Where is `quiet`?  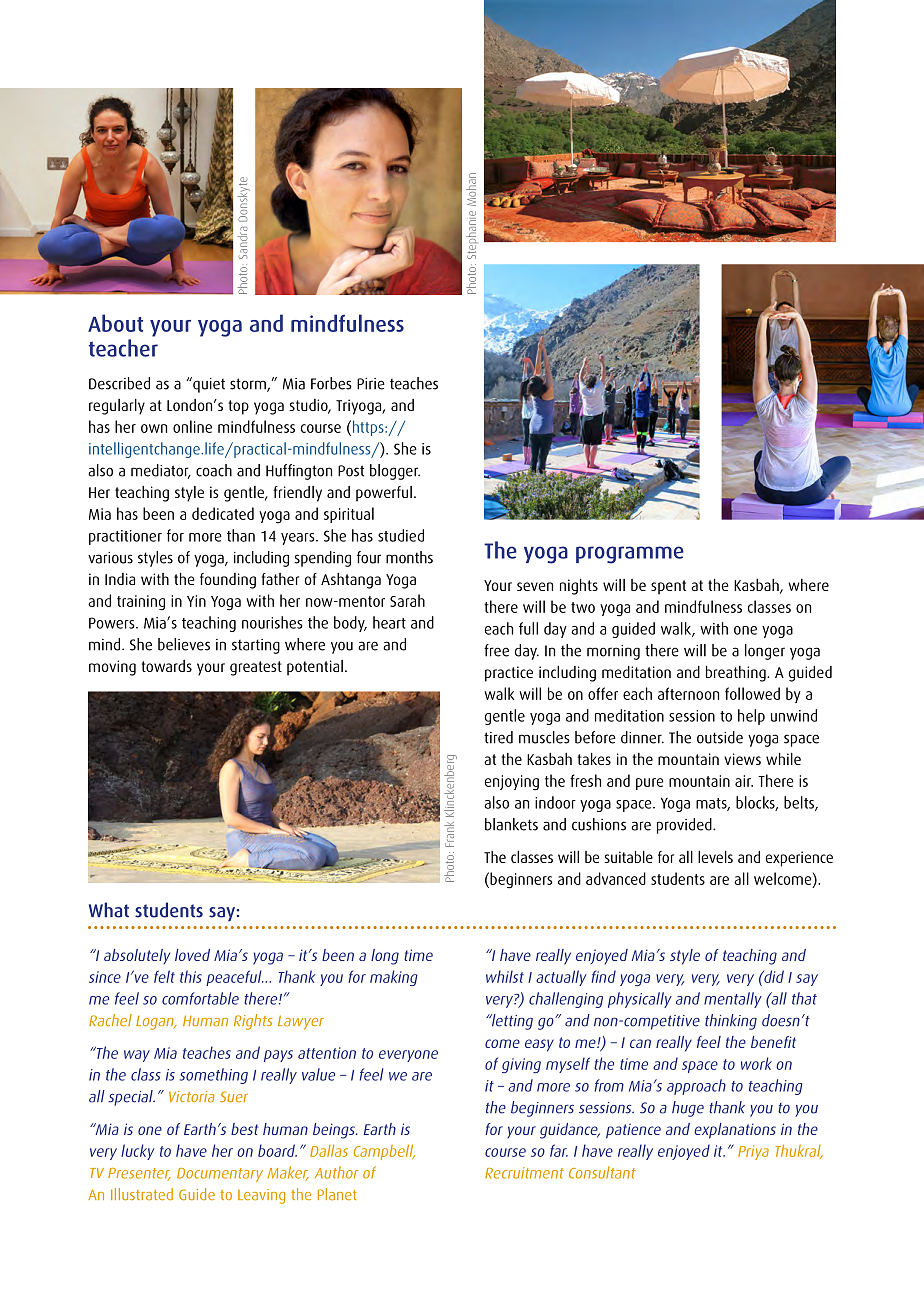 quiet is located at coordinates (208, 385).
